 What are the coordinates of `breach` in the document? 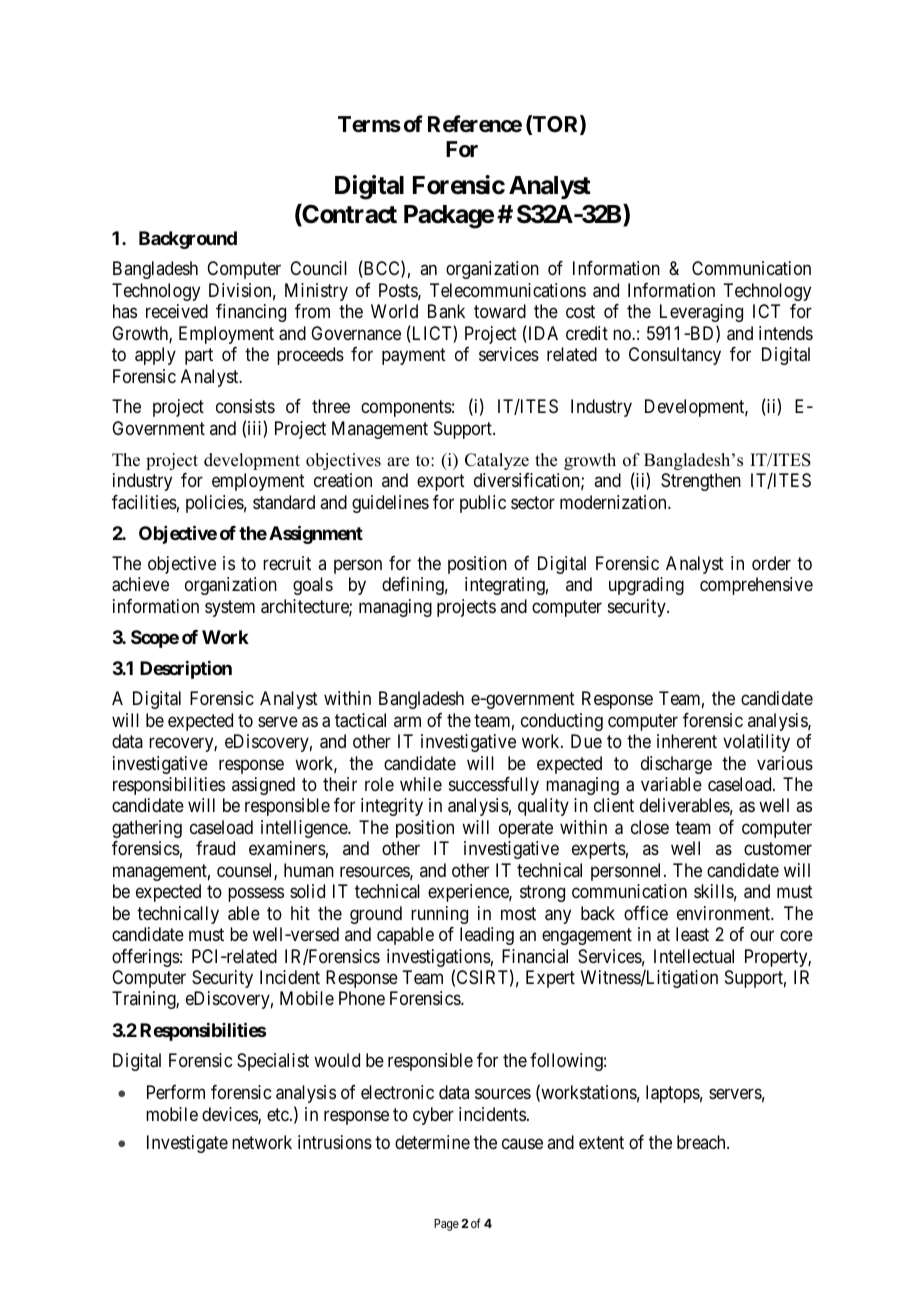 It's located at (702, 1142).
